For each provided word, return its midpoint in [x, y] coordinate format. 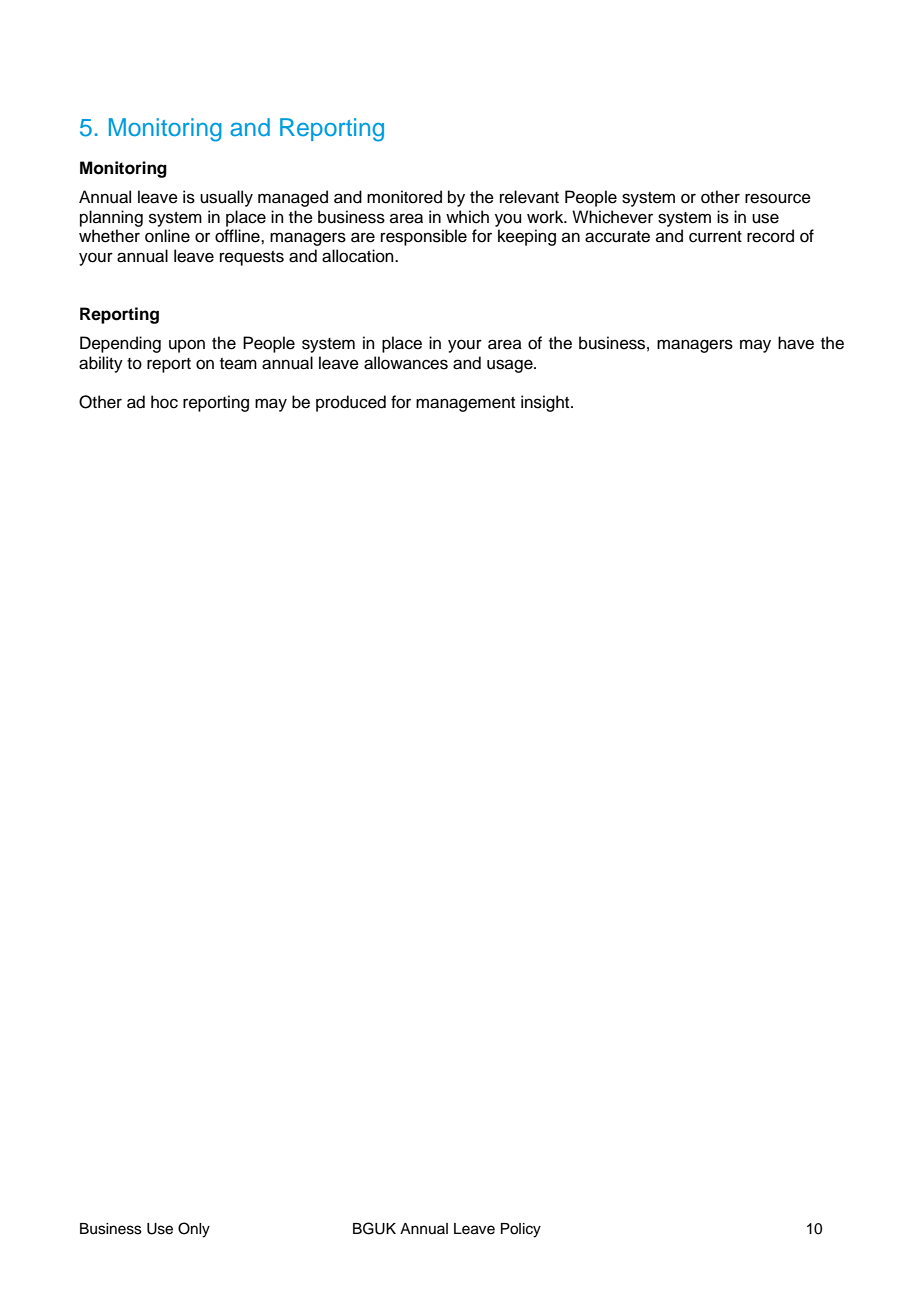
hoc [164, 402]
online [167, 236]
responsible [424, 237]
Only [194, 1230]
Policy [521, 1230]
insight [546, 403]
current [715, 237]
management [465, 404]
